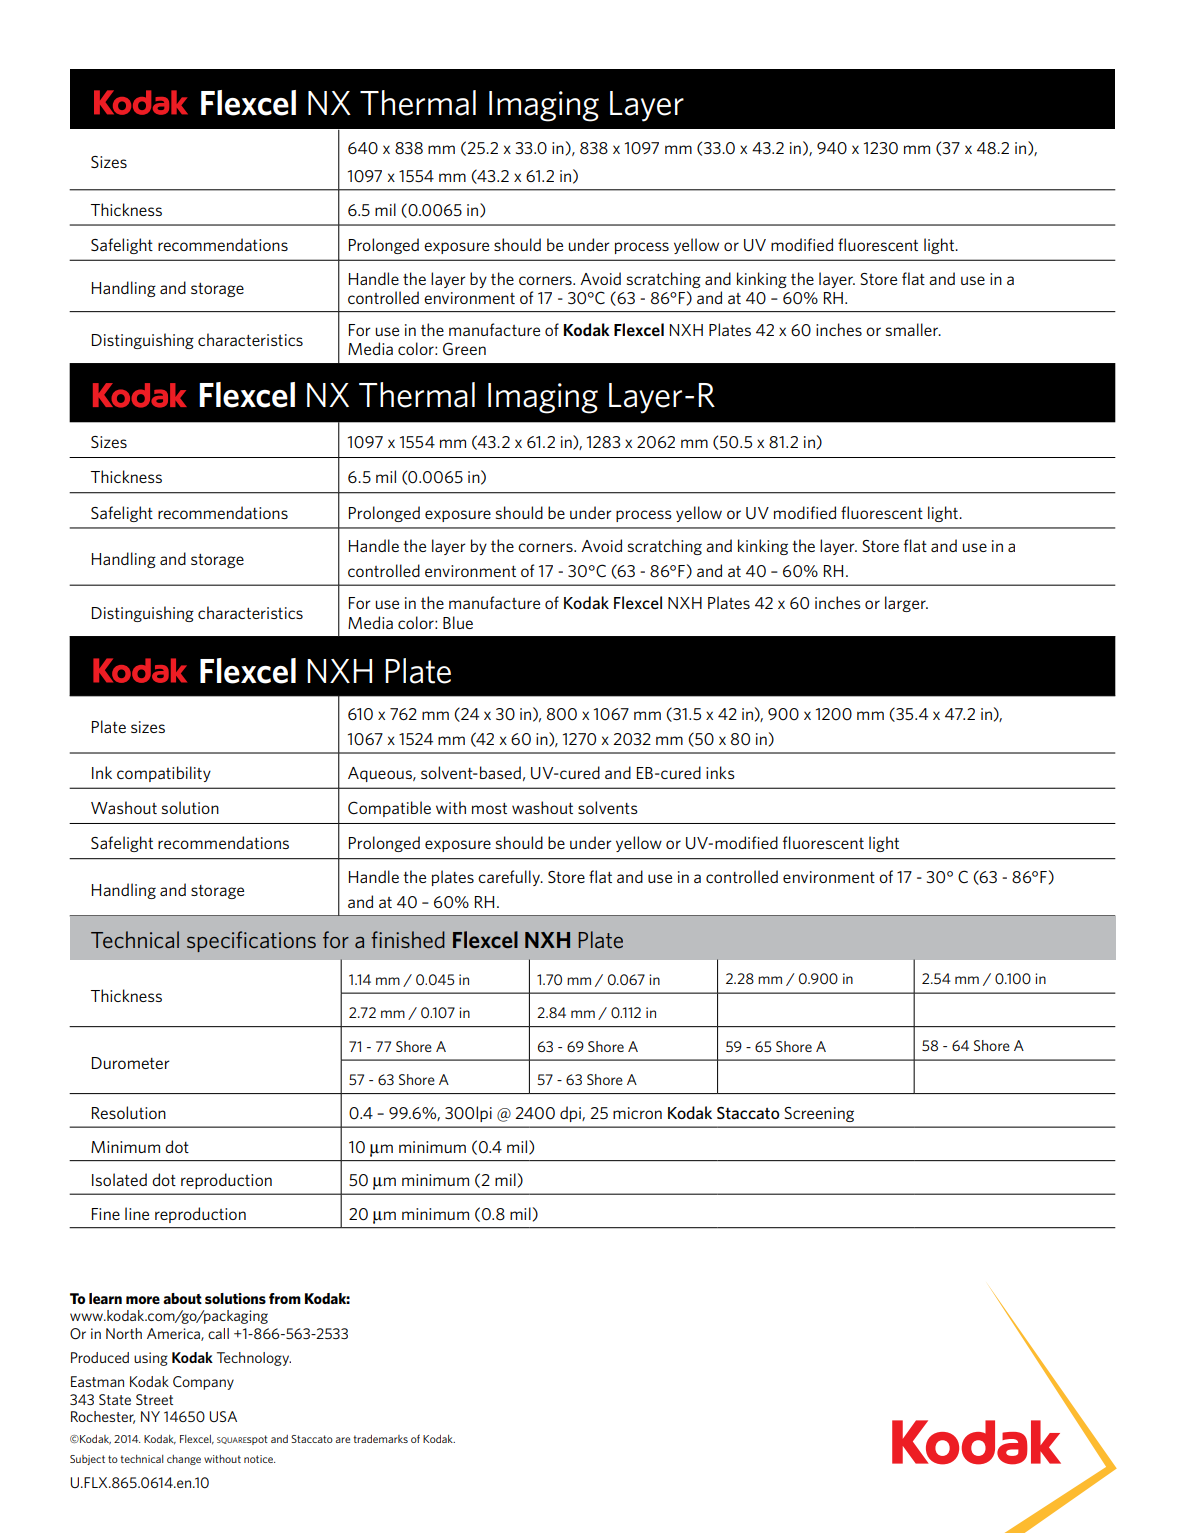 The image size is (1185, 1533). What do you see at coordinates (259, 1459) in the image?
I see `notice` at bounding box center [259, 1459].
